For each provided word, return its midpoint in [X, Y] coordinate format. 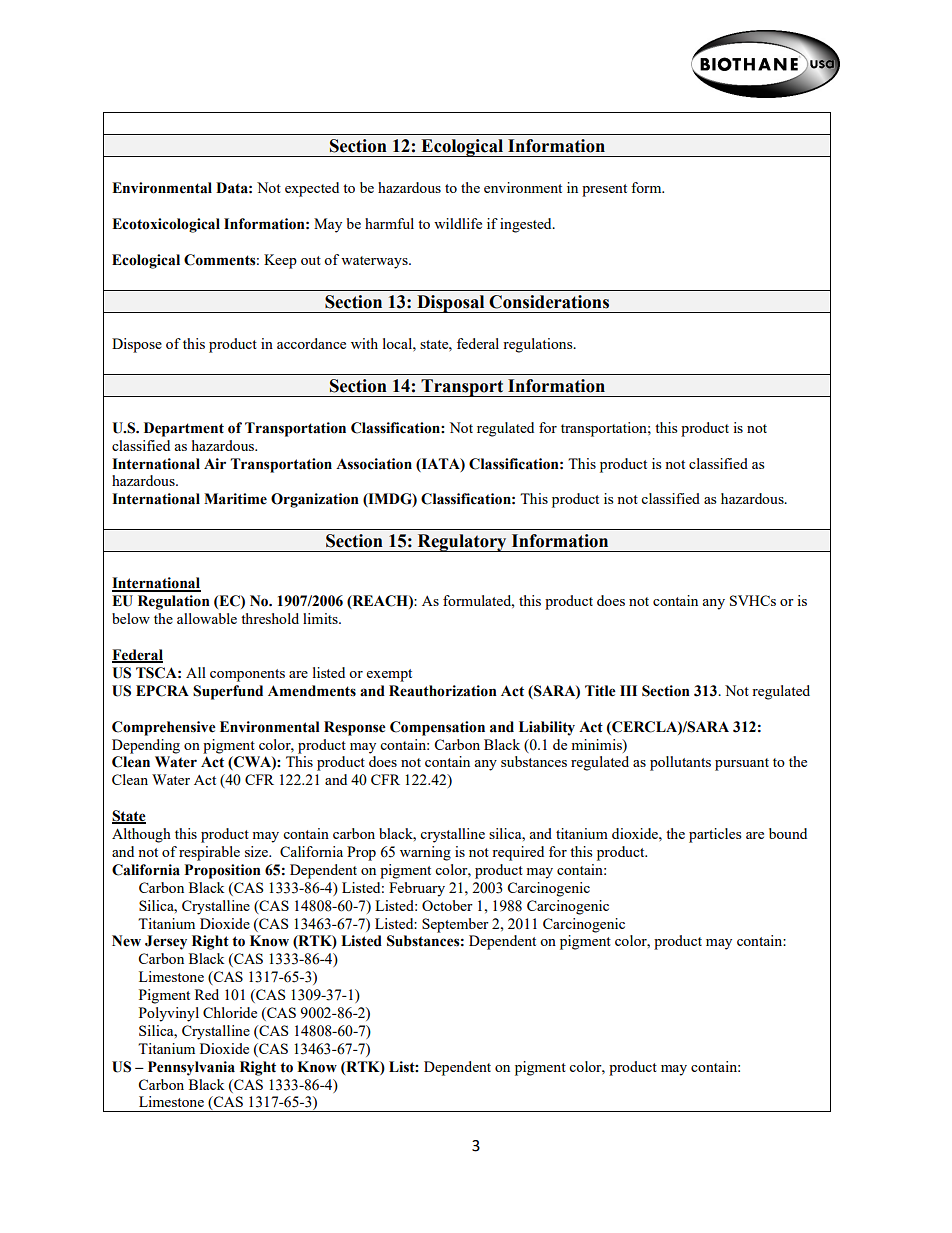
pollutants [680, 763]
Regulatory [462, 543]
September [455, 925]
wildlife [458, 223]
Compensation [437, 728]
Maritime [235, 499]
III [628, 690]
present [604, 190]
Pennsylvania [191, 1068]
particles [715, 835]
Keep [280, 261]
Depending [146, 746]
